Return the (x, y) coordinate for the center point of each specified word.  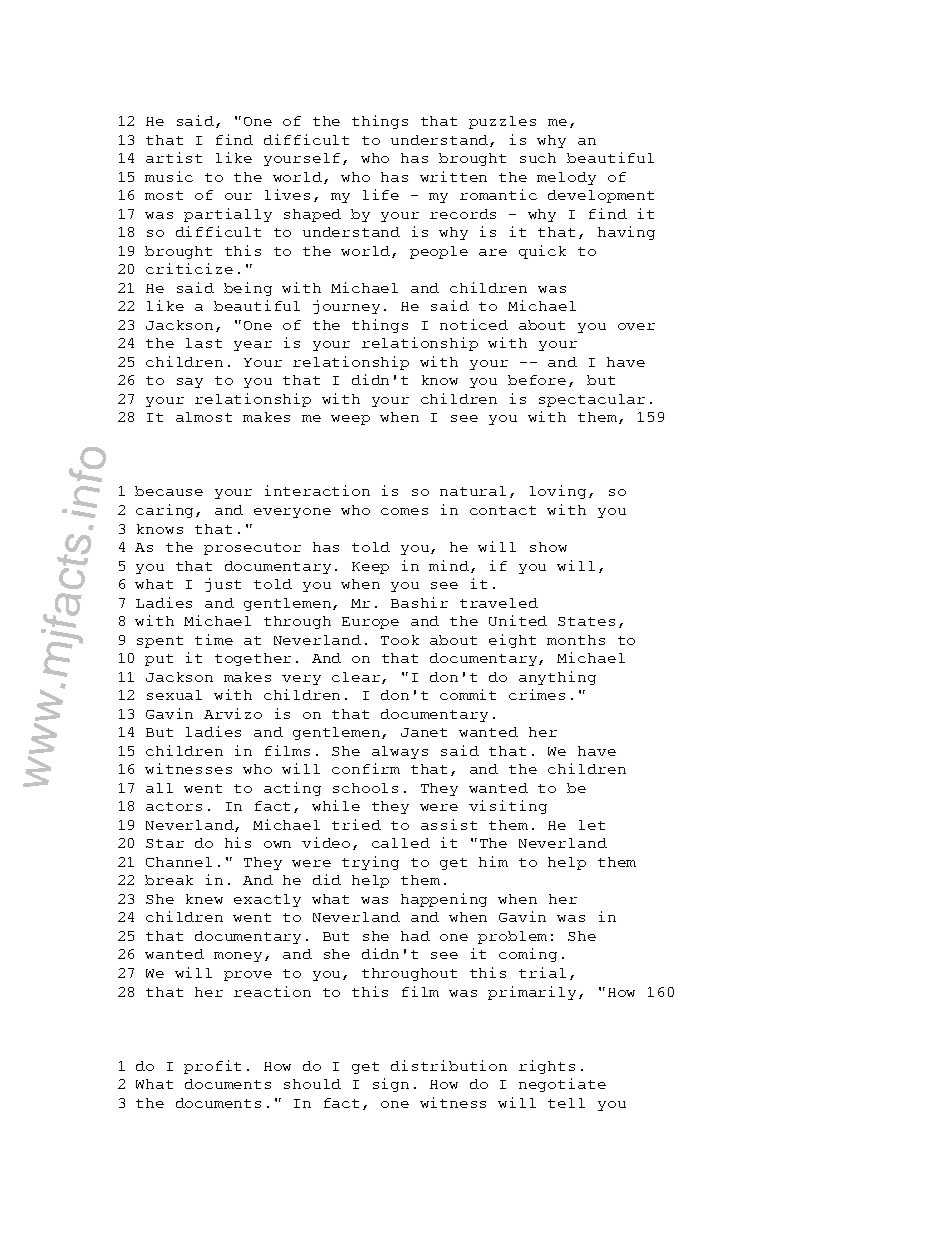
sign (391, 1085)
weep (350, 420)
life (381, 194)
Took (400, 640)
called (401, 843)
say (190, 383)
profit (212, 1067)
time (214, 639)
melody (566, 178)
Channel (179, 862)
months (576, 640)
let (592, 825)
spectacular (592, 400)
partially (228, 215)
